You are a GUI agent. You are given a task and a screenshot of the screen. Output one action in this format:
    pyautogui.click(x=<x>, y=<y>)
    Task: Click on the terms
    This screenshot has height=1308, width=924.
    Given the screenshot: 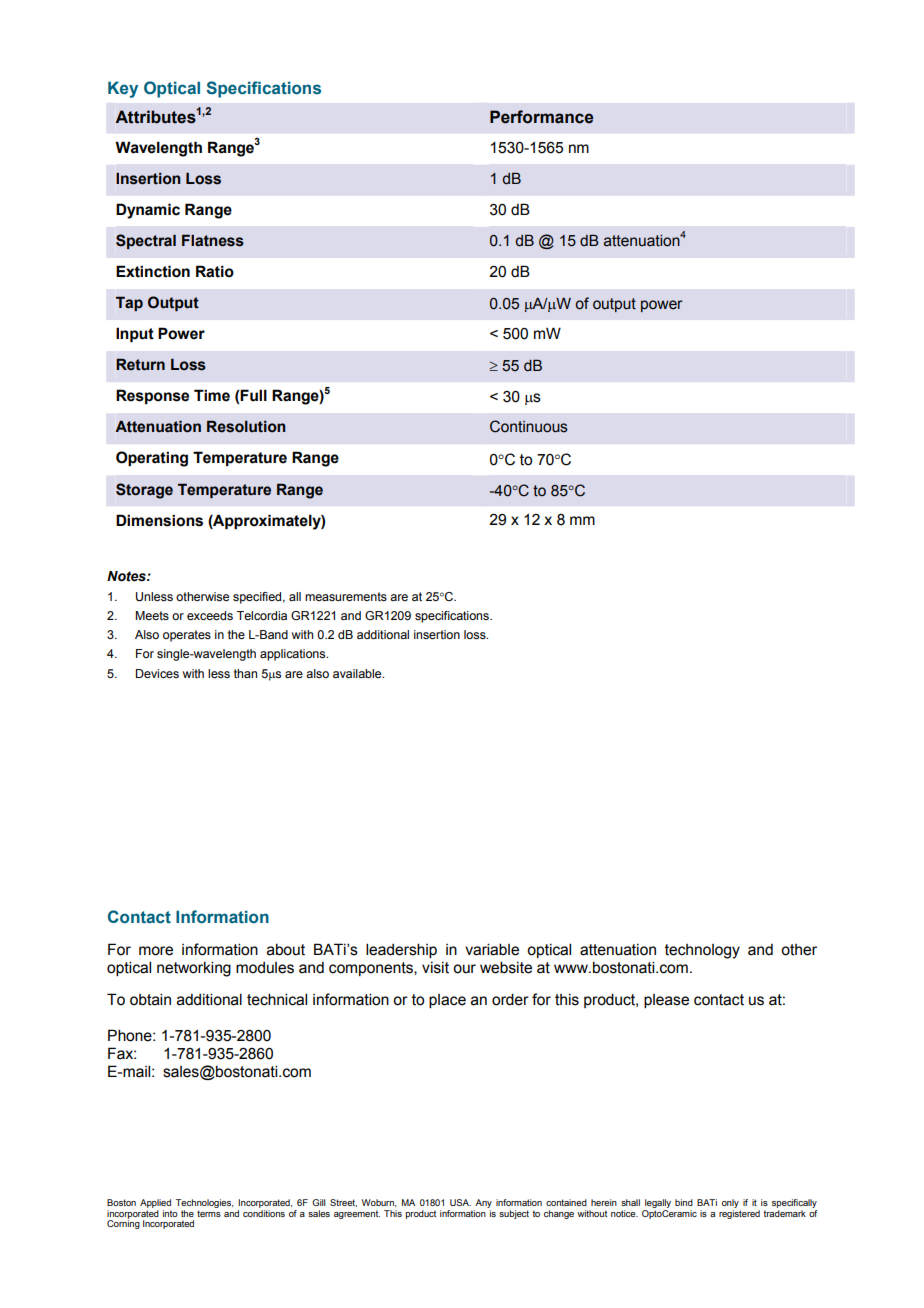 What is the action you would take?
    pyautogui.click(x=209, y=1213)
